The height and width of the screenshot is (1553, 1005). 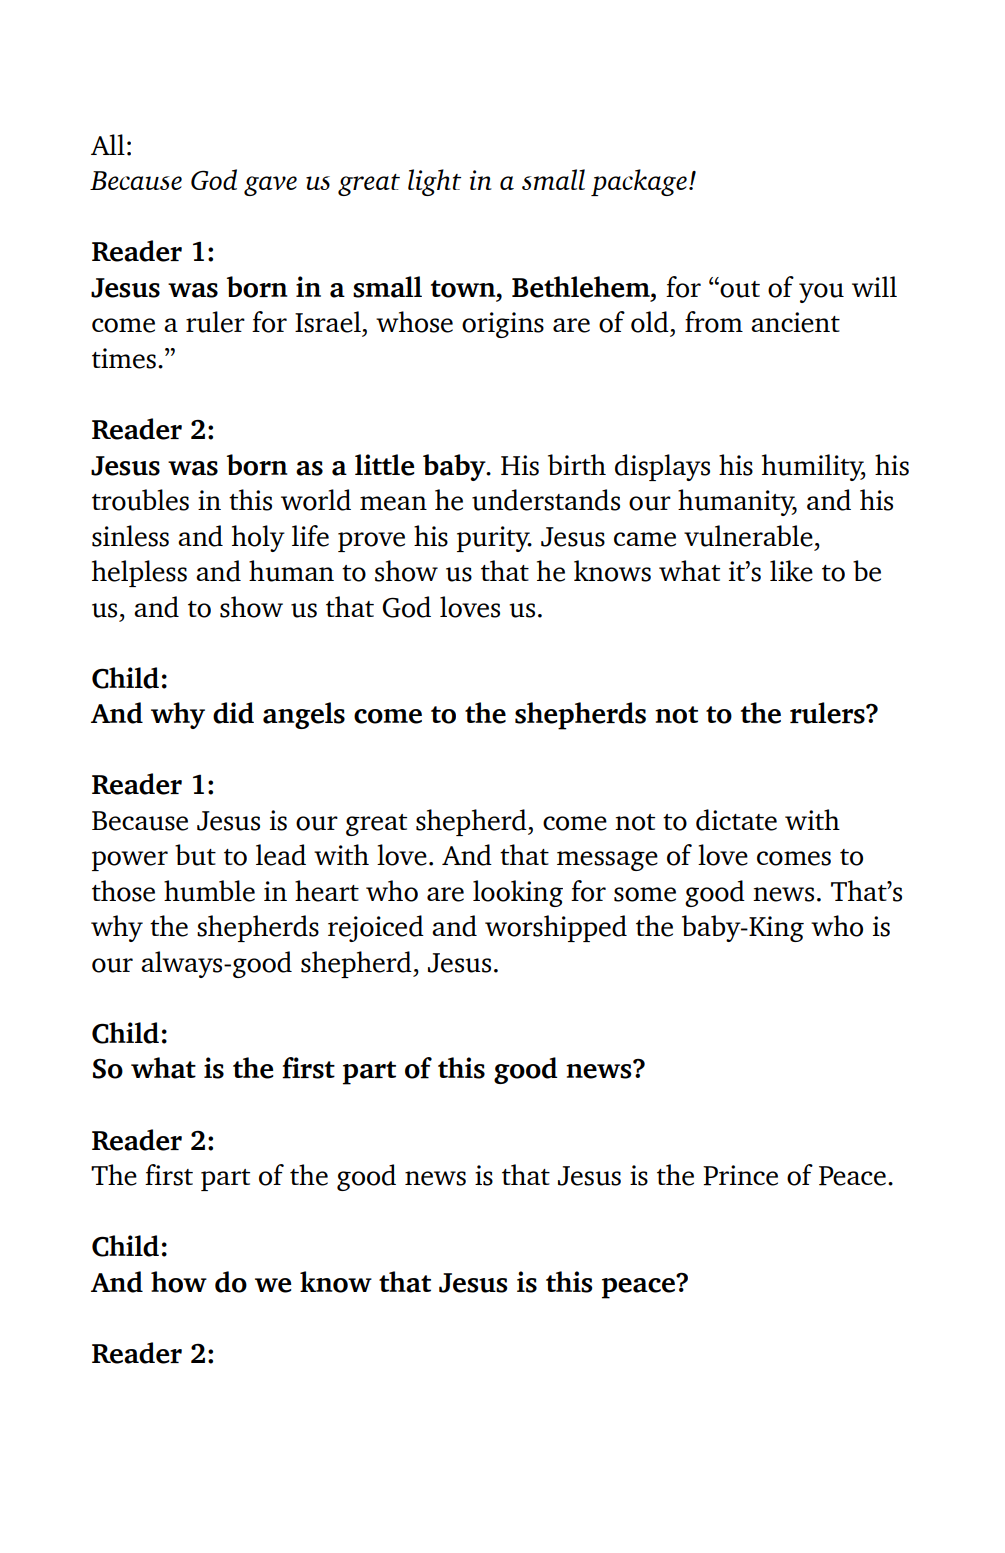 I want to click on did, so click(x=233, y=713).
